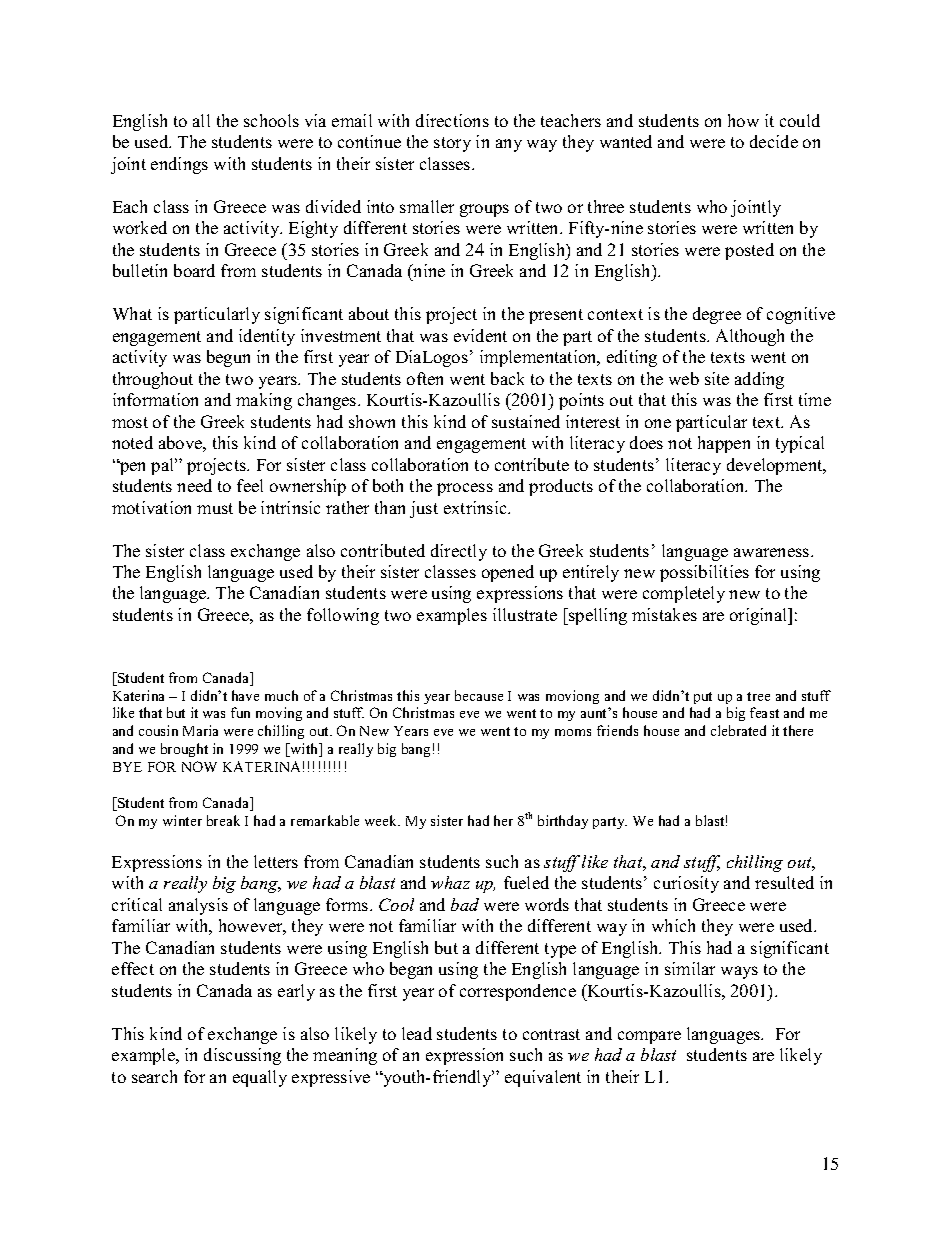 Image resolution: width=952 pixels, height=1233 pixels. I want to click on discussing, so click(242, 1056).
